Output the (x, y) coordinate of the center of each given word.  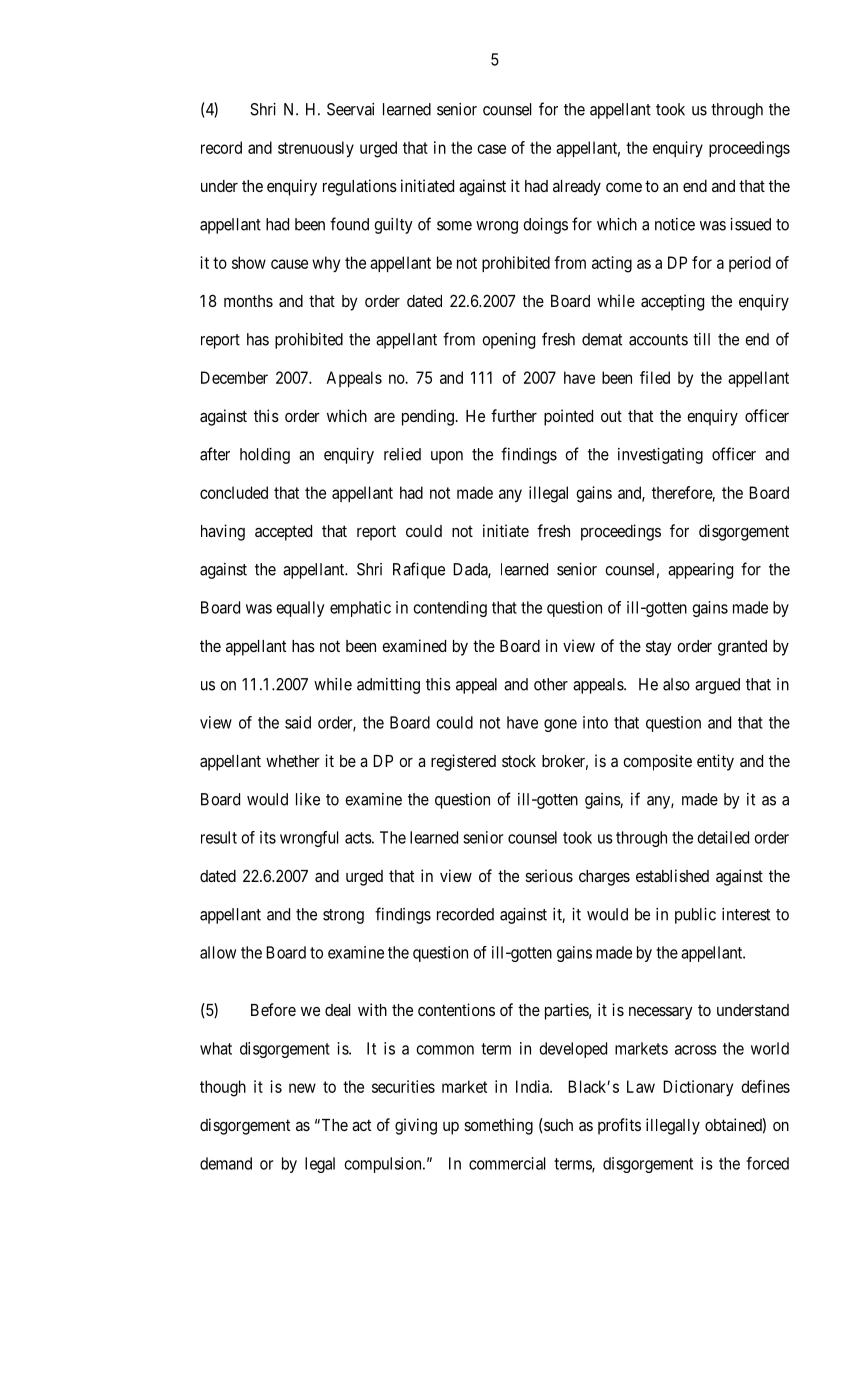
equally (300, 609)
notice (675, 224)
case (491, 149)
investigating (660, 456)
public (695, 916)
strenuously (316, 149)
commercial (507, 1163)
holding (265, 456)
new (302, 1088)
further (514, 415)
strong (343, 916)
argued (717, 686)
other (551, 684)
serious (549, 875)
